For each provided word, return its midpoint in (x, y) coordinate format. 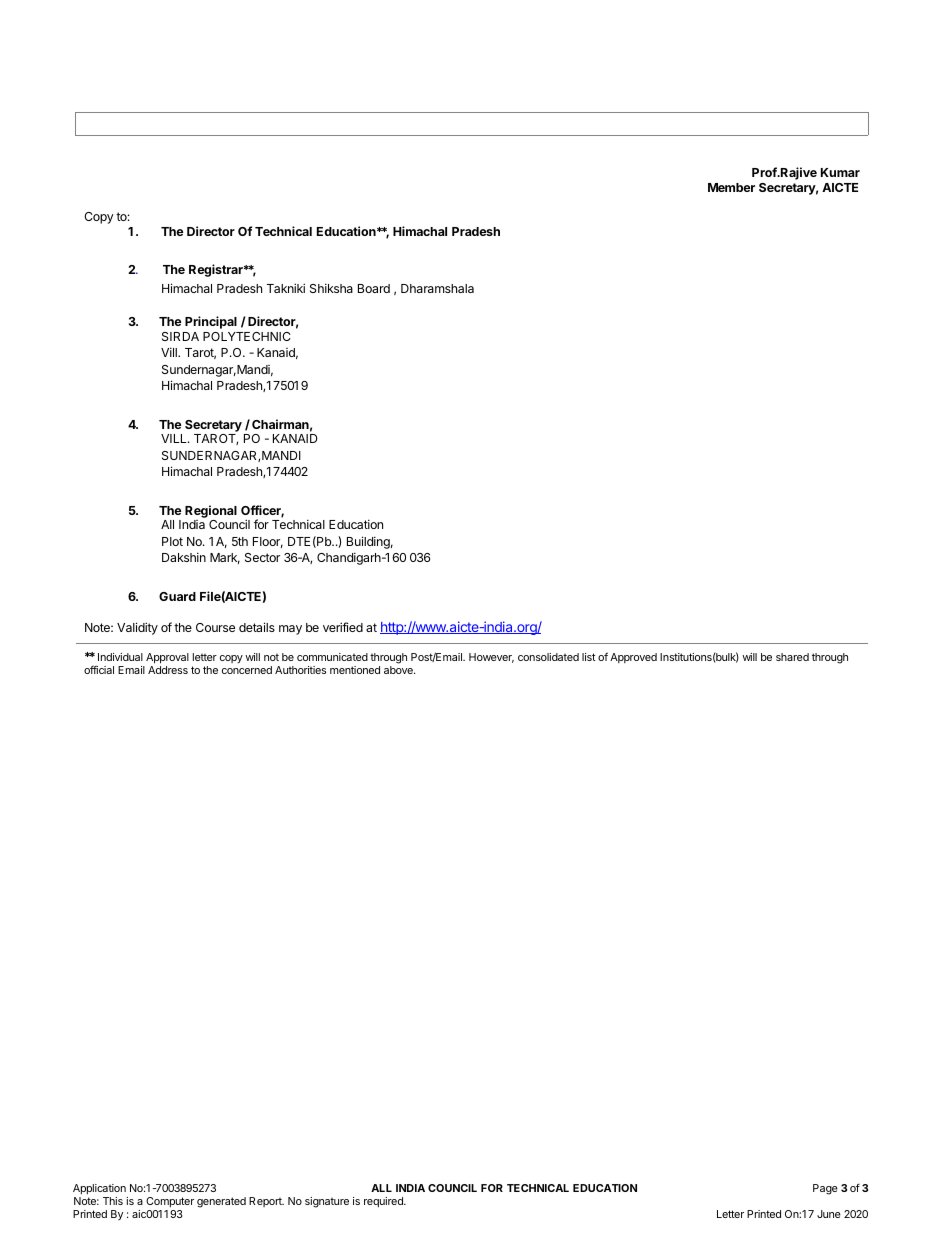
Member (731, 187)
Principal (211, 322)
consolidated (548, 657)
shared (792, 657)
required (384, 1202)
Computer (170, 1202)
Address (168, 670)
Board (374, 288)
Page (825, 1189)
